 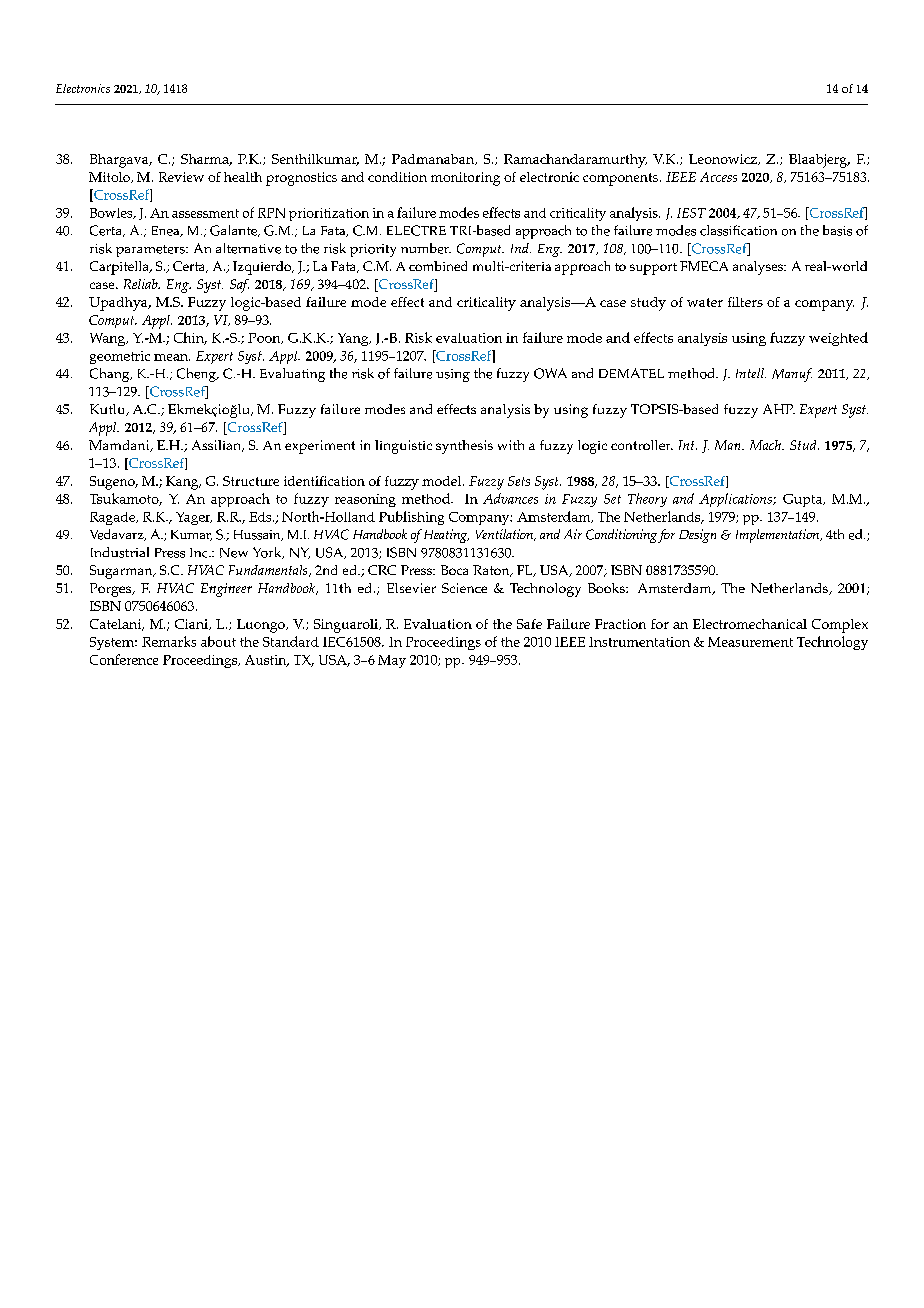 What do you see at coordinates (181, 177) in the screenshot?
I see `Review` at bounding box center [181, 177].
